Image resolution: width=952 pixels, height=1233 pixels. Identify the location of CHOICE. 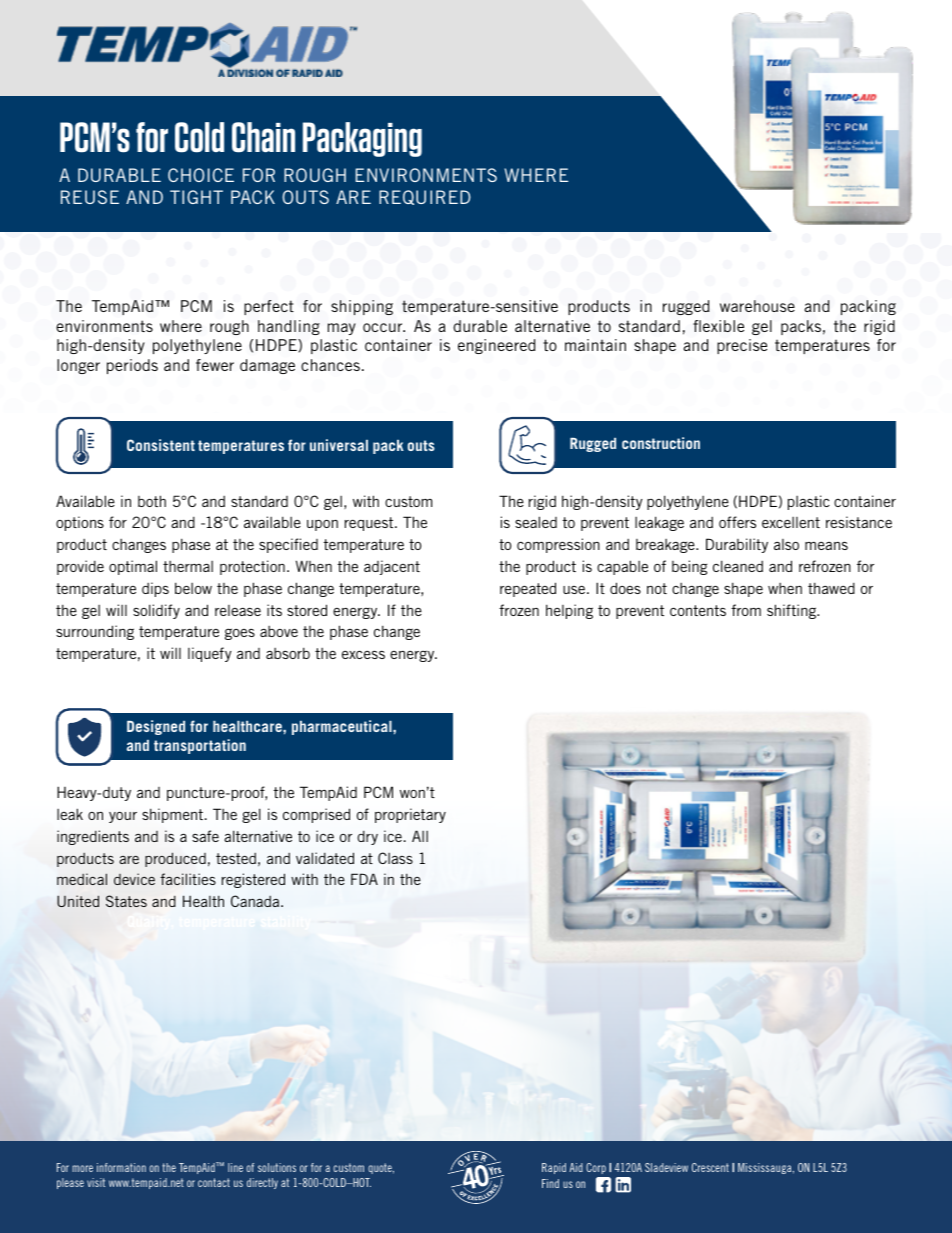
(201, 175).
